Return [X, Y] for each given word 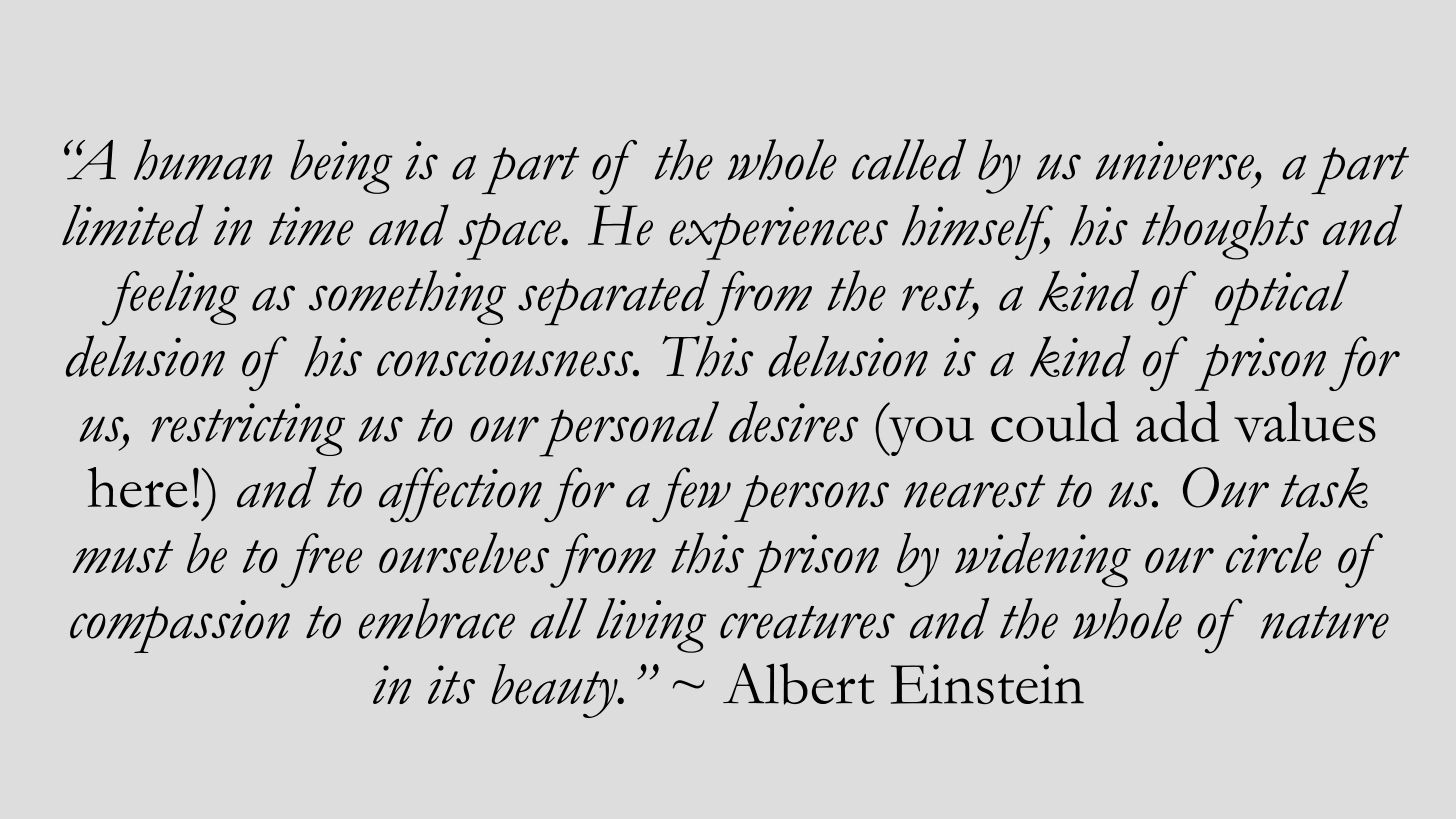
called [909, 159]
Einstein [987, 684]
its [451, 684]
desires [793, 422]
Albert [798, 684]
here [138, 487]
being [341, 166]
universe [1176, 160]
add [1177, 421]
